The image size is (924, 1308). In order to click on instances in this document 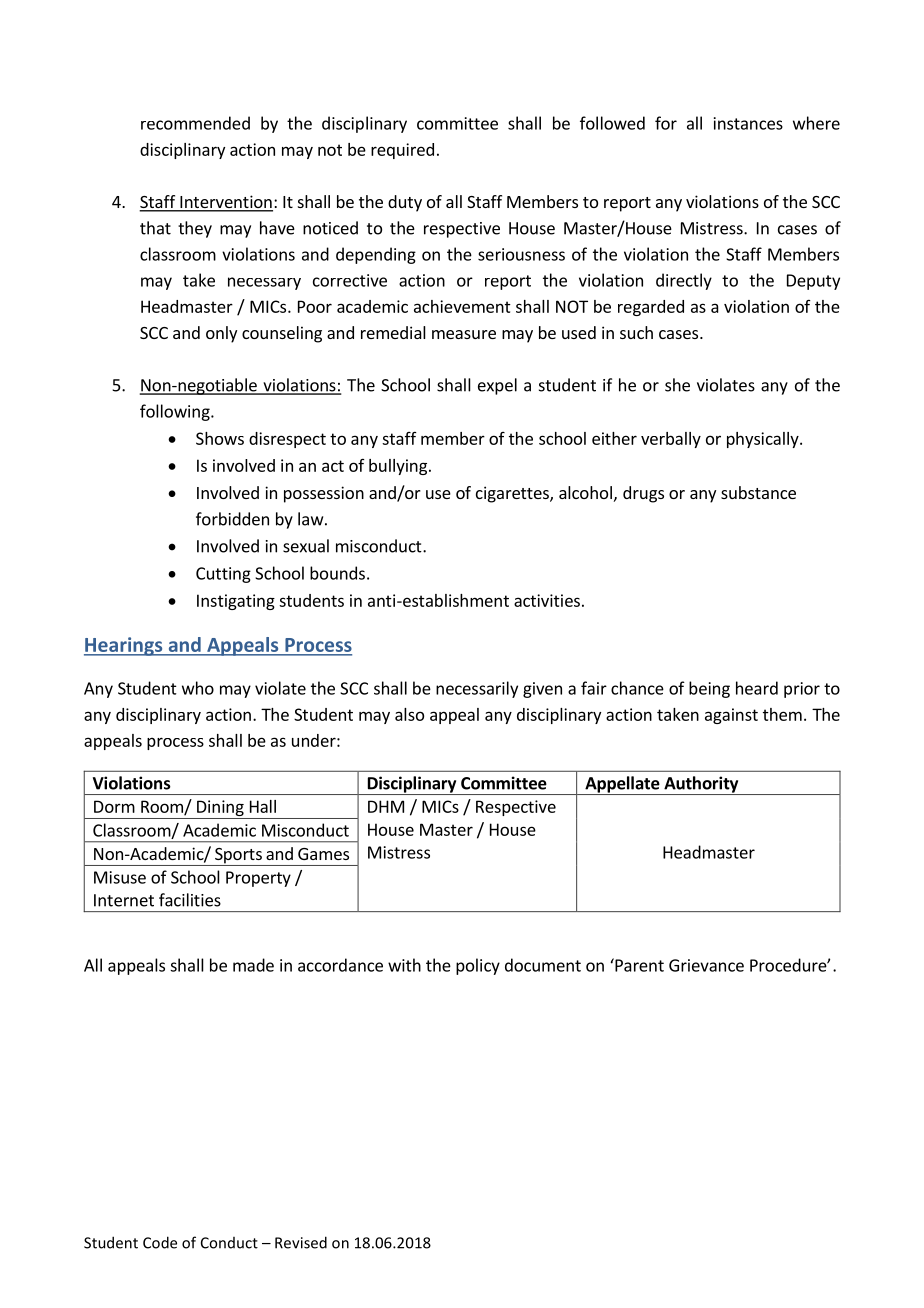, I will do `click(748, 123)`.
